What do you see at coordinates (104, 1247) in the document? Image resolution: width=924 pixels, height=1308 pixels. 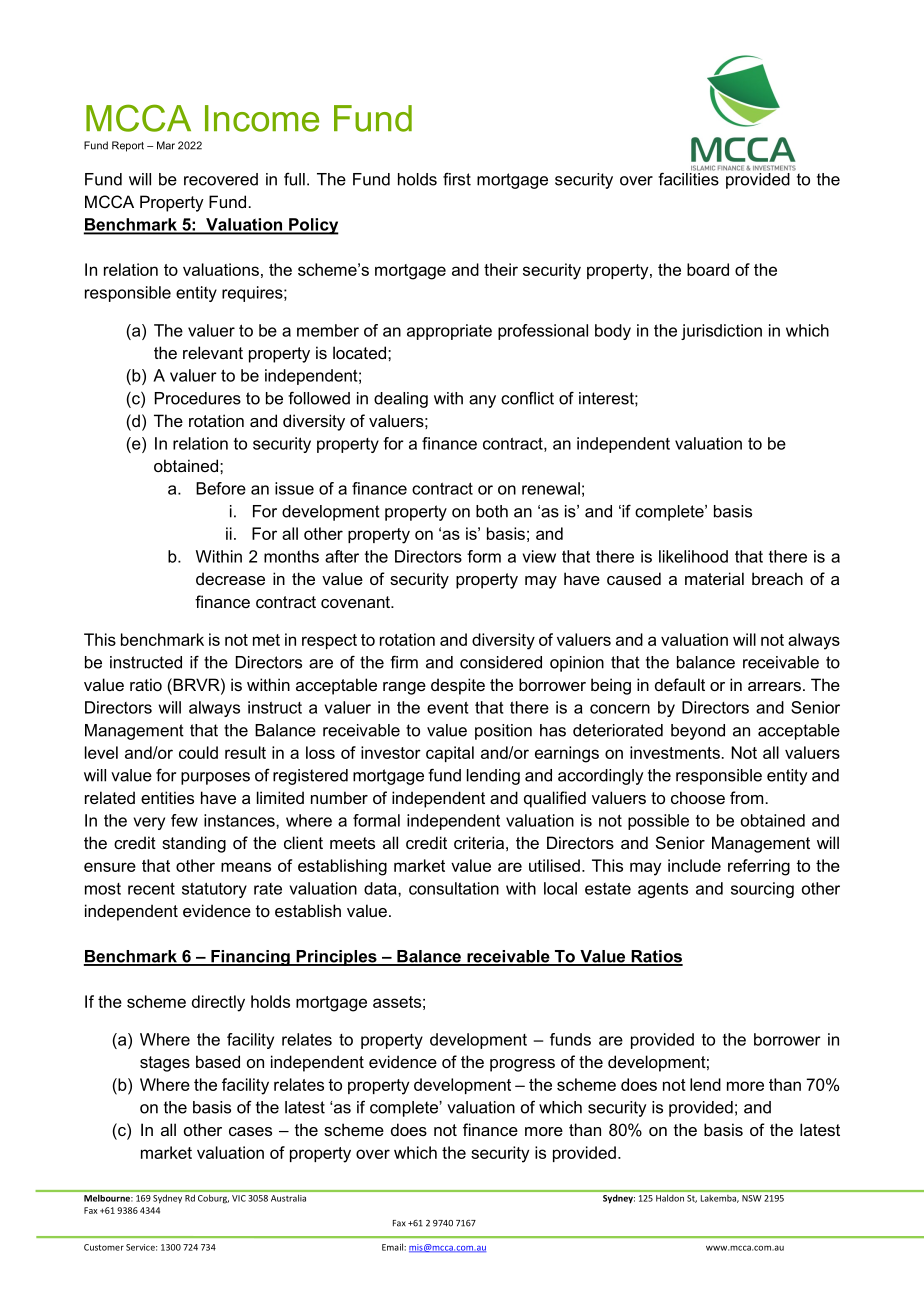 I see `Customer` at bounding box center [104, 1247].
